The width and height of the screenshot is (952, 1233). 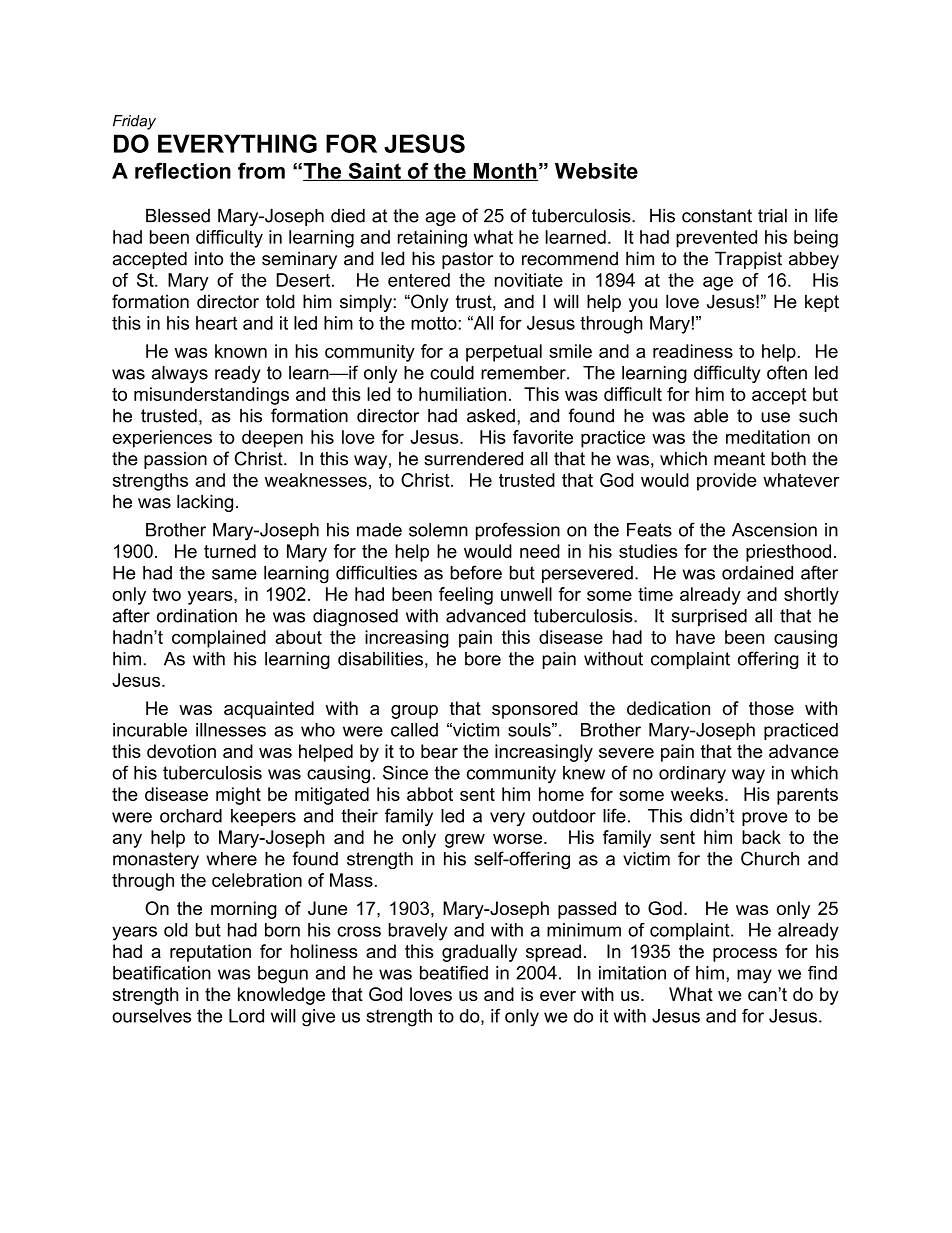 I want to click on Lord, so click(x=246, y=1016).
